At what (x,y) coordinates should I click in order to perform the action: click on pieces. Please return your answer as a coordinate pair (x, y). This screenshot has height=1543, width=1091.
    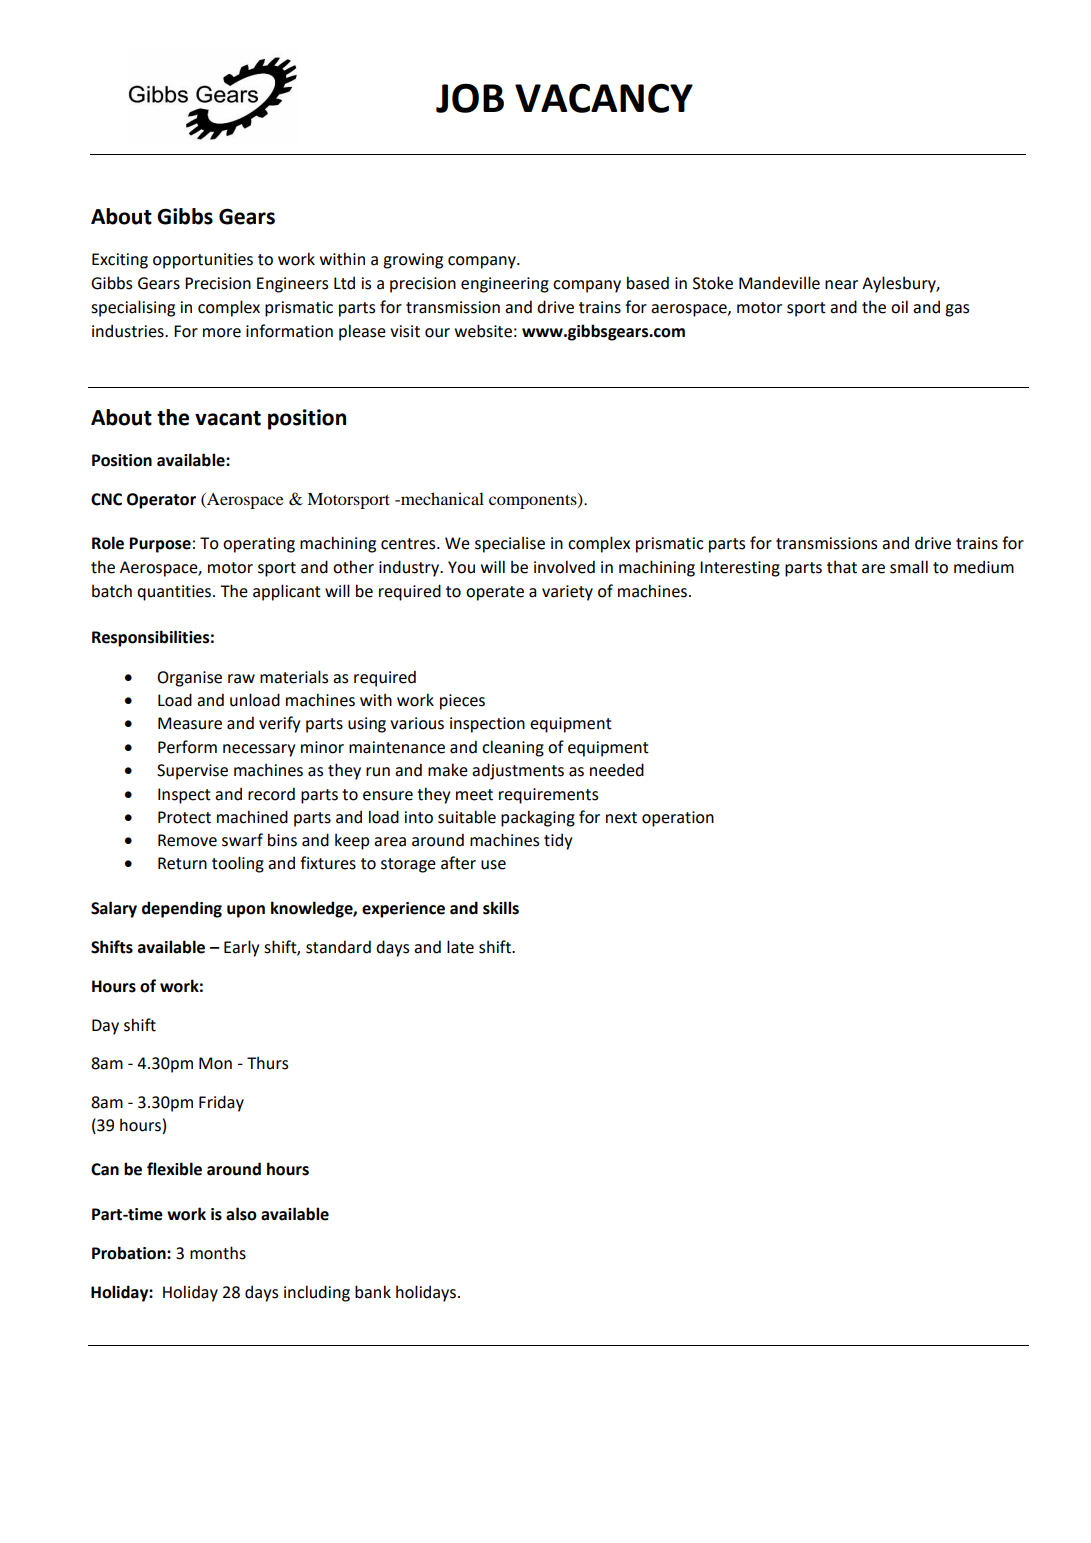
    Looking at the image, I should click on (462, 702).
